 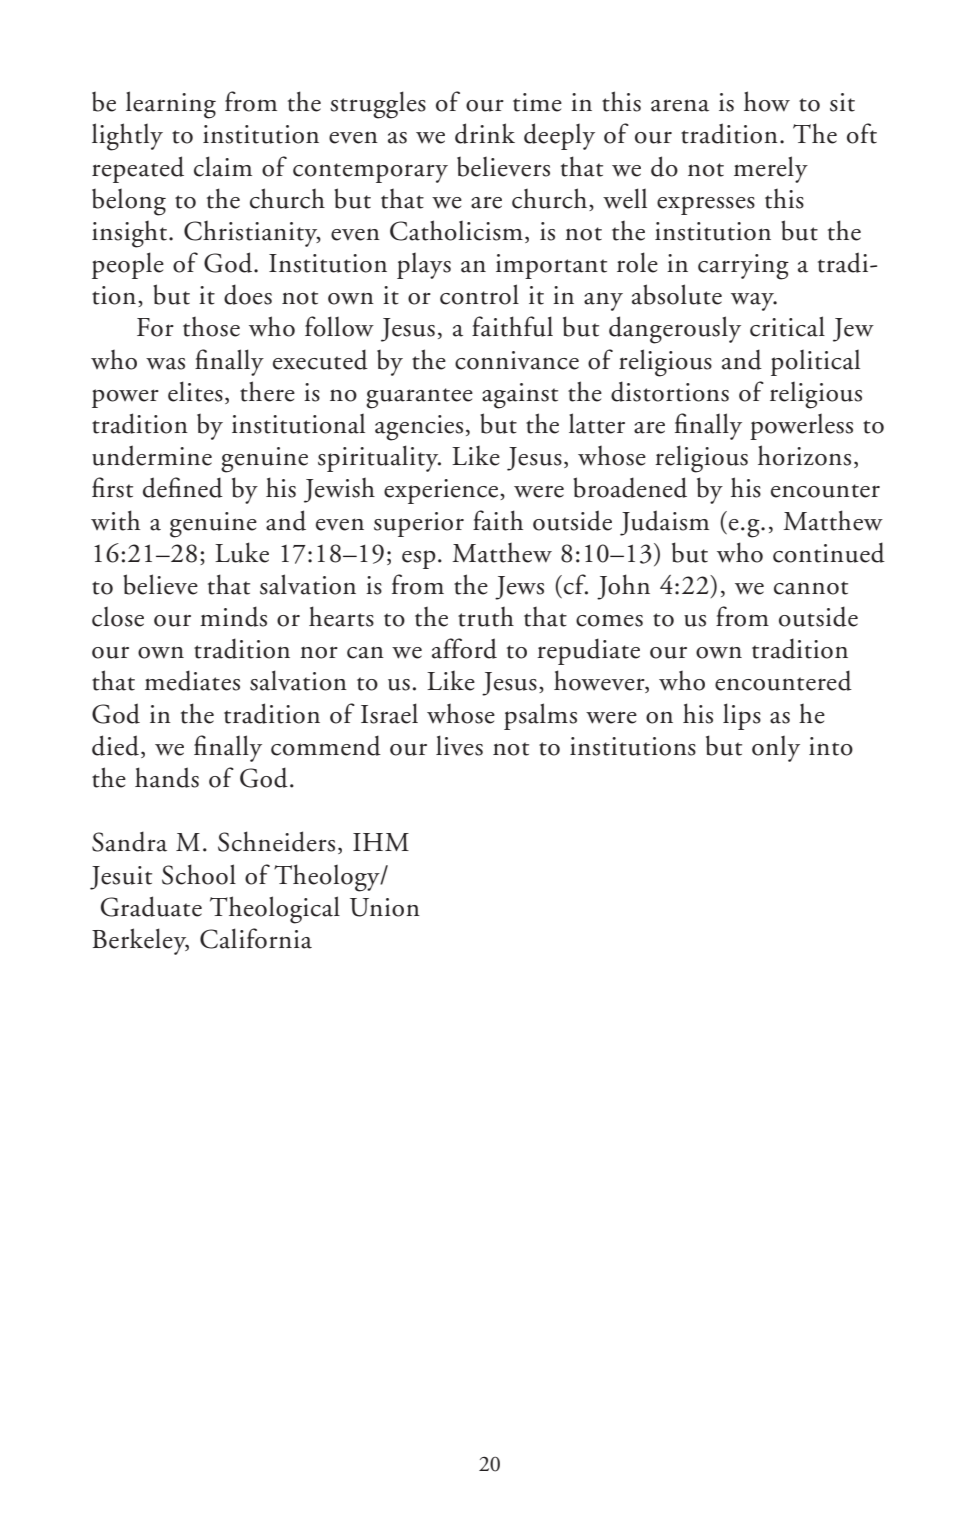 I want to click on Union, so click(x=385, y=907).
